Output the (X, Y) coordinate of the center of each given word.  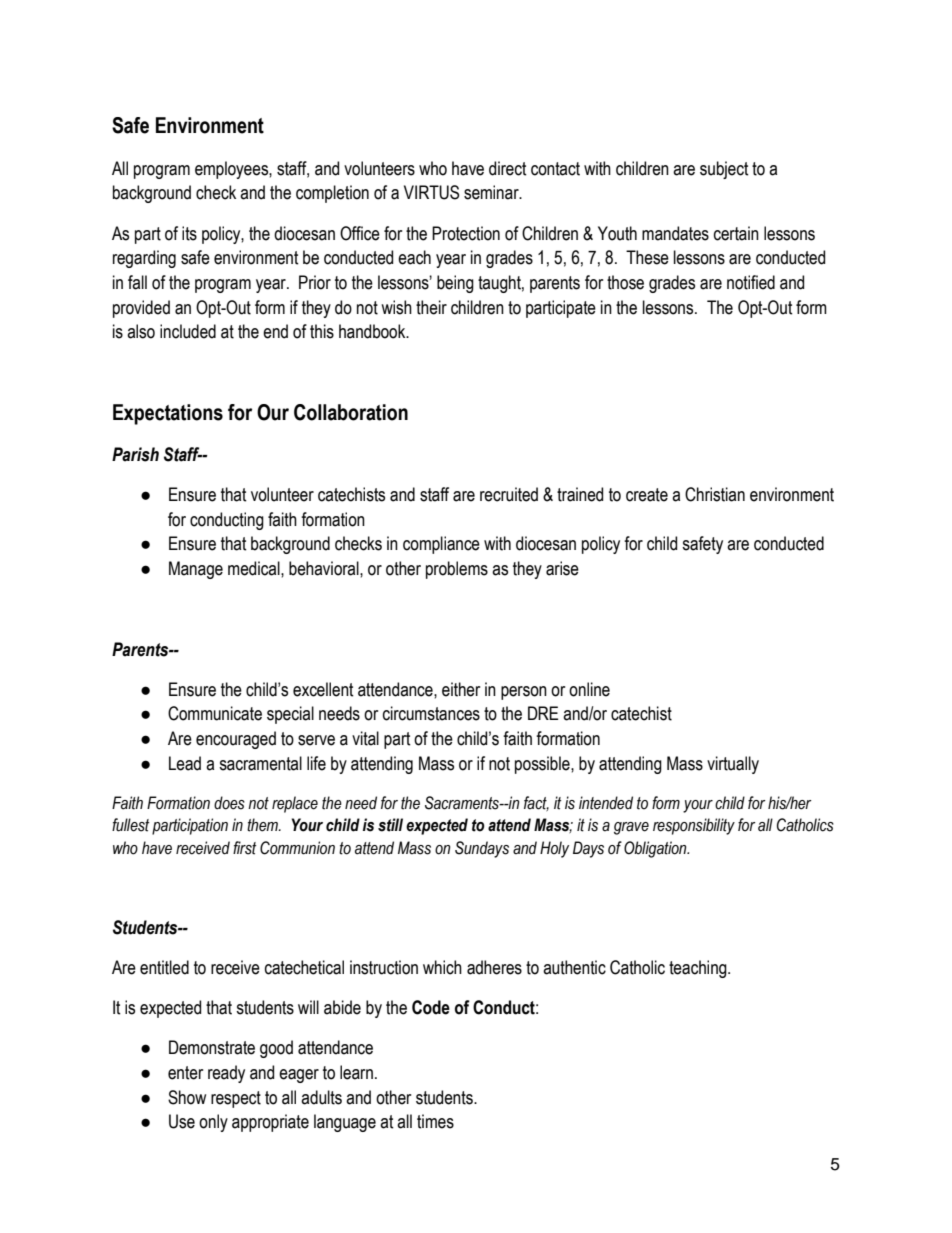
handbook (373, 331)
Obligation (656, 849)
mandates (675, 233)
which (442, 967)
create (647, 495)
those (625, 282)
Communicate (215, 713)
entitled (164, 967)
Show (187, 1097)
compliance (441, 545)
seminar (492, 192)
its (189, 233)
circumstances (431, 713)
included (188, 331)
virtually (733, 765)
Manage (196, 570)
